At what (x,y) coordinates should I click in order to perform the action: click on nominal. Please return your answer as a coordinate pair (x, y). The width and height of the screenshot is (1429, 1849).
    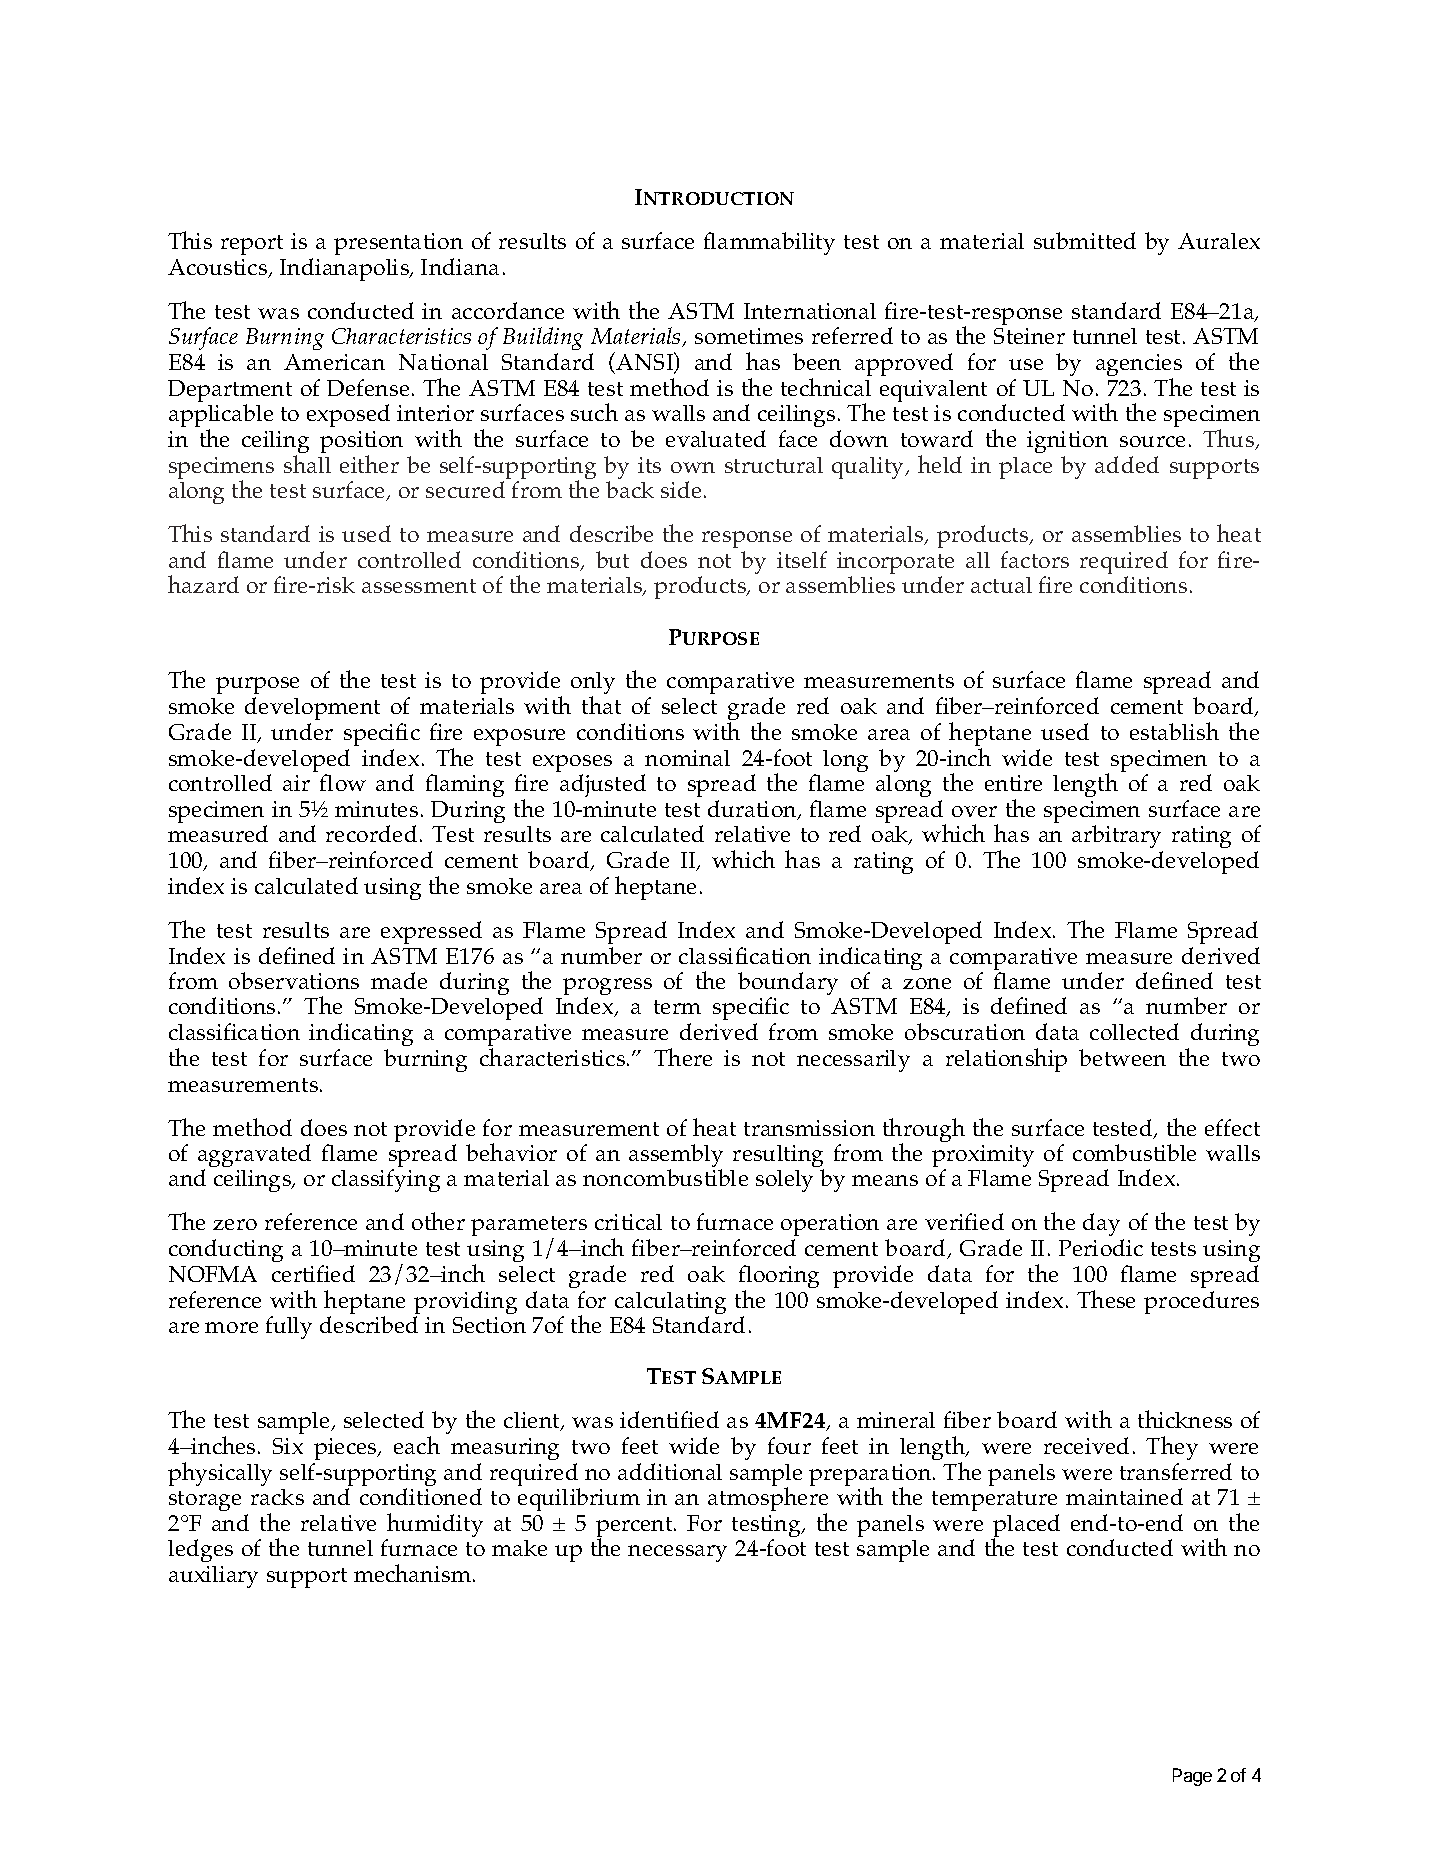
    Looking at the image, I should click on (687, 758).
